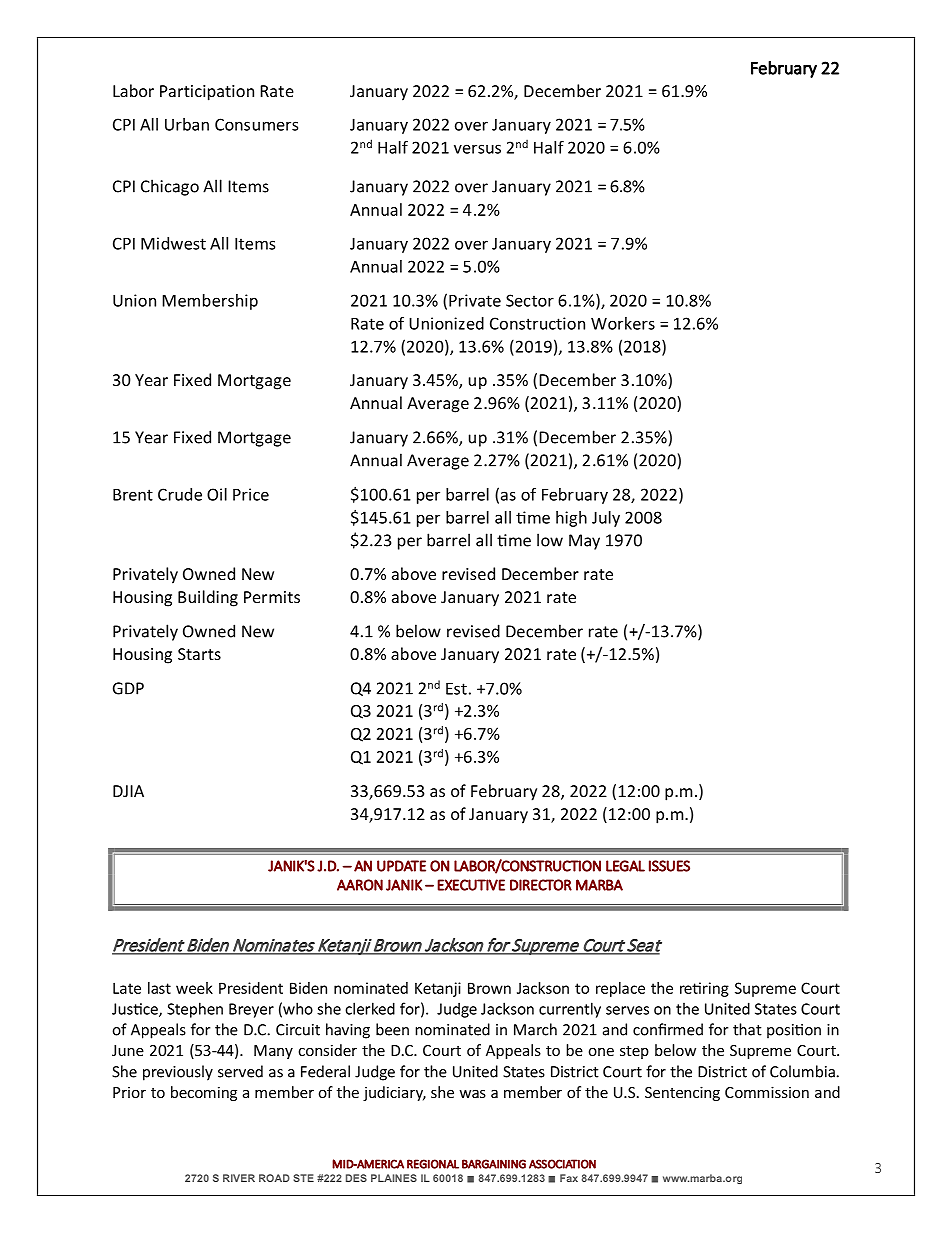 Image resolution: width=952 pixels, height=1233 pixels. What do you see at coordinates (606, 519) in the image?
I see `July` at bounding box center [606, 519].
